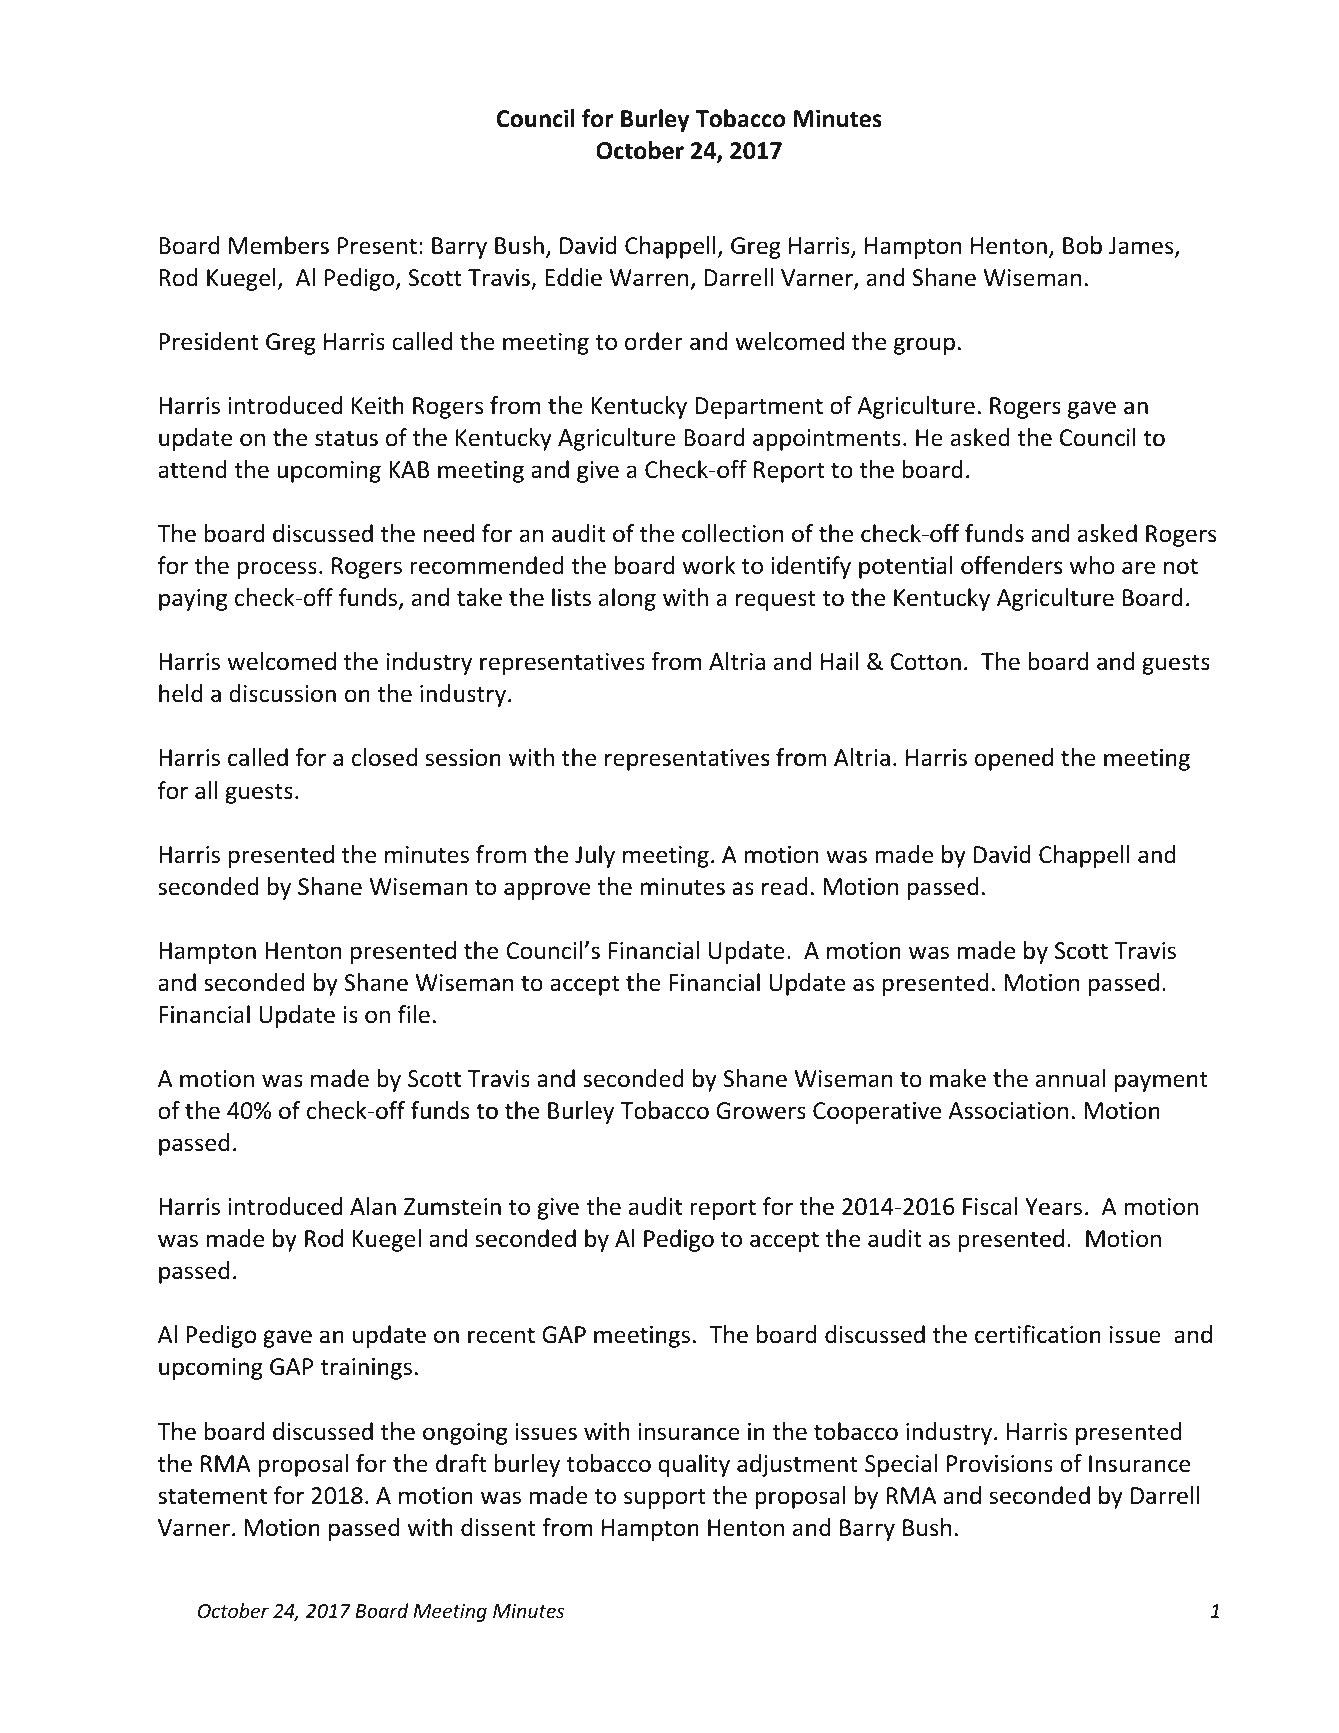  What do you see at coordinates (384, 757) in the screenshot?
I see `closed` at bounding box center [384, 757].
